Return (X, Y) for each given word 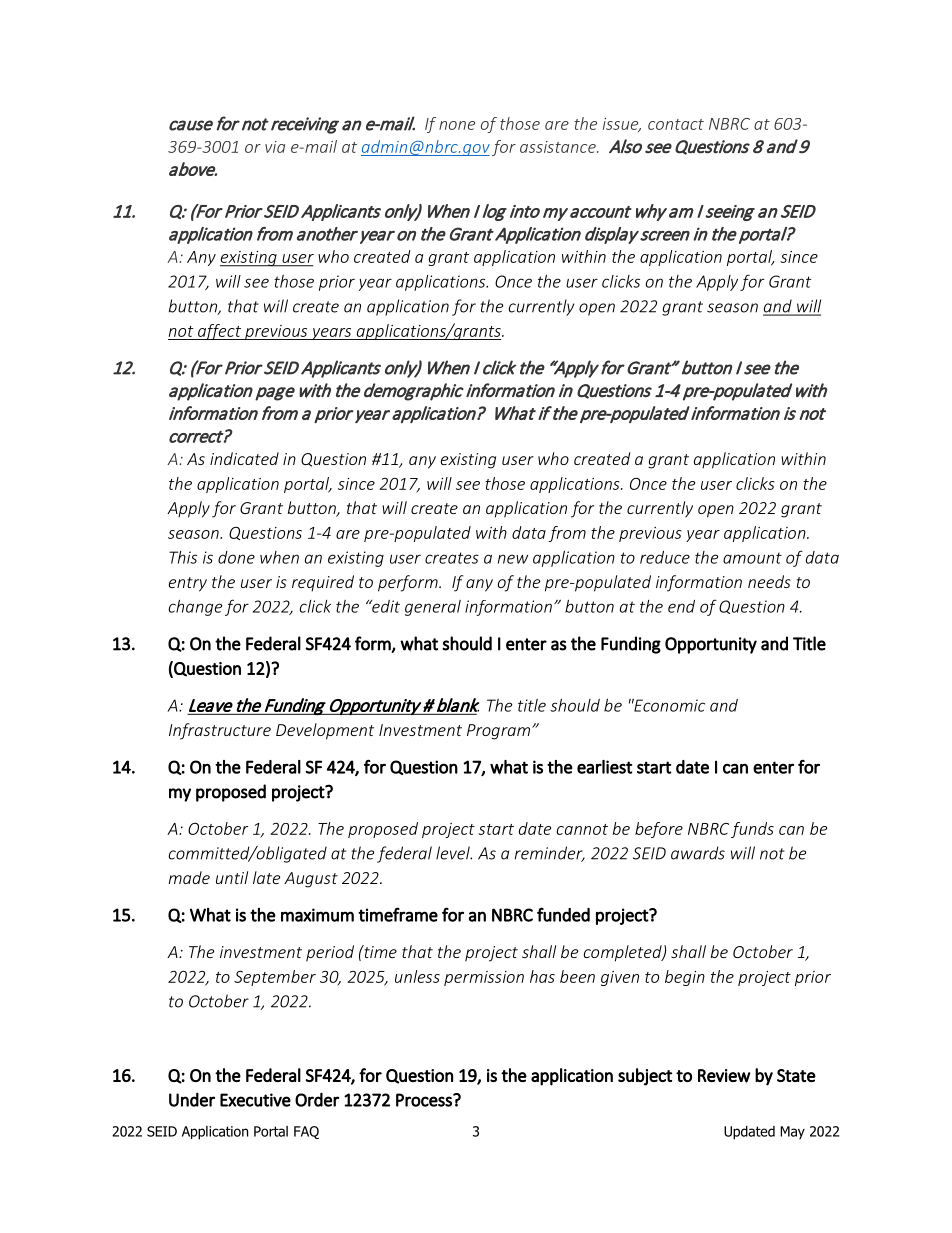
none (457, 125)
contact (676, 124)
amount (752, 558)
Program (498, 732)
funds (752, 830)
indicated (244, 458)
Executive (255, 1100)
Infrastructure (220, 731)
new (513, 559)
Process (425, 1100)
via (275, 147)
